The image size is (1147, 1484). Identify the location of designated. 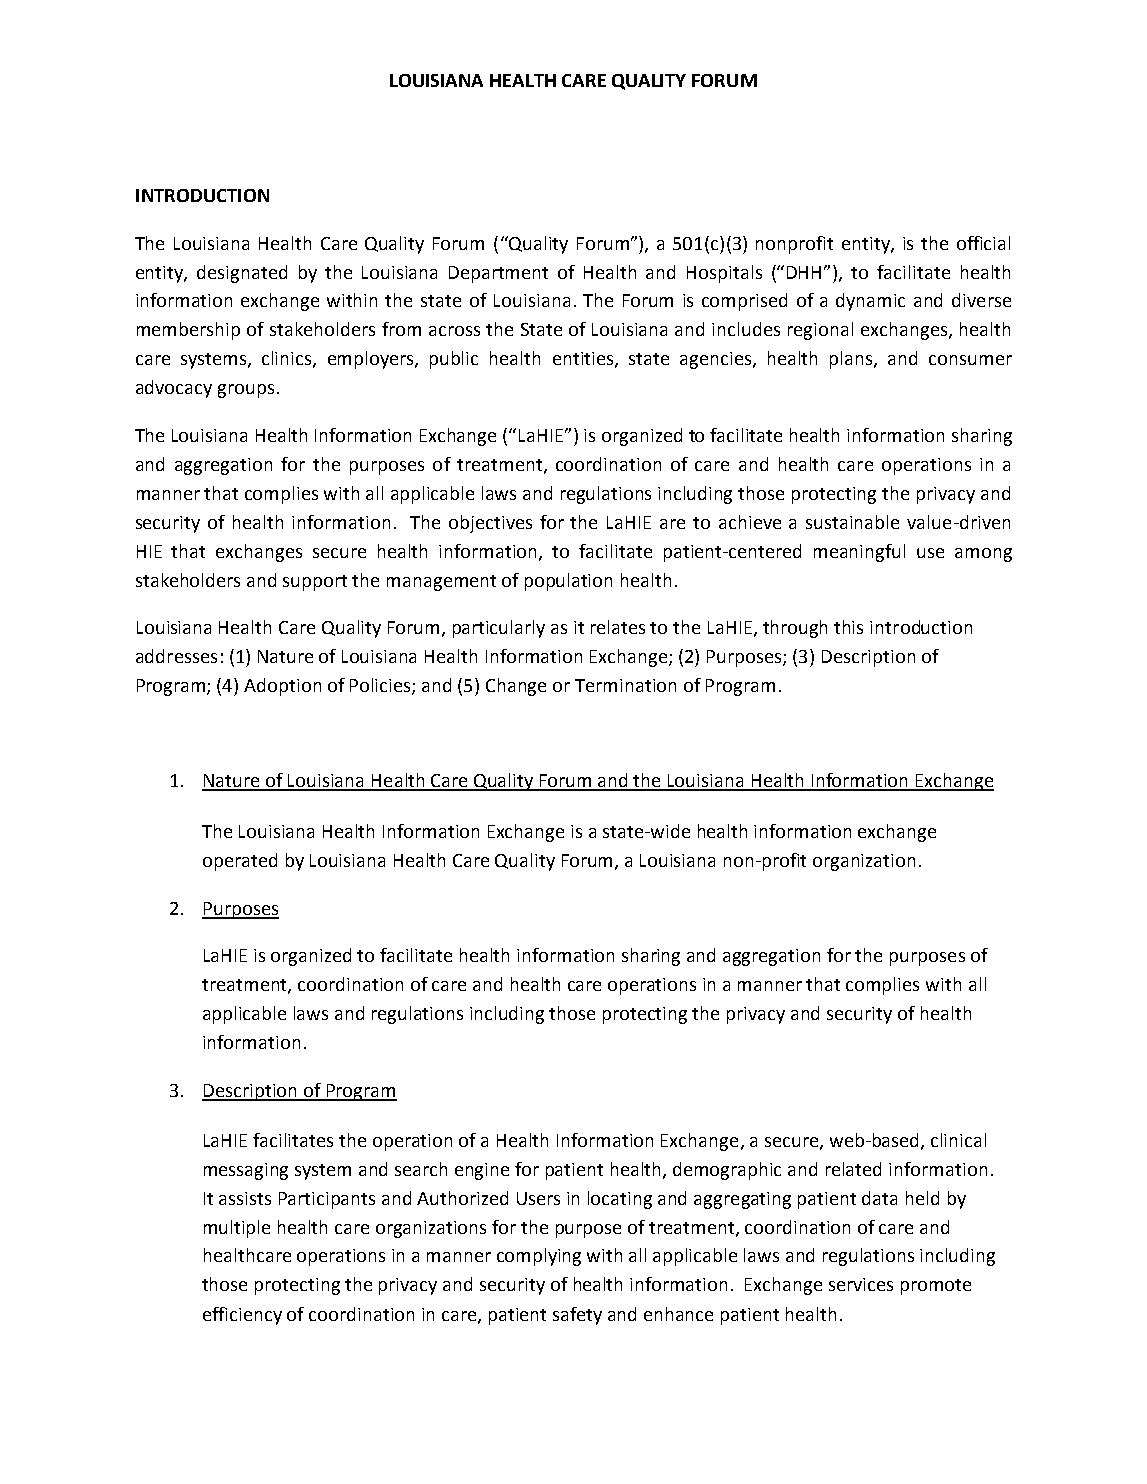
(242, 274).
